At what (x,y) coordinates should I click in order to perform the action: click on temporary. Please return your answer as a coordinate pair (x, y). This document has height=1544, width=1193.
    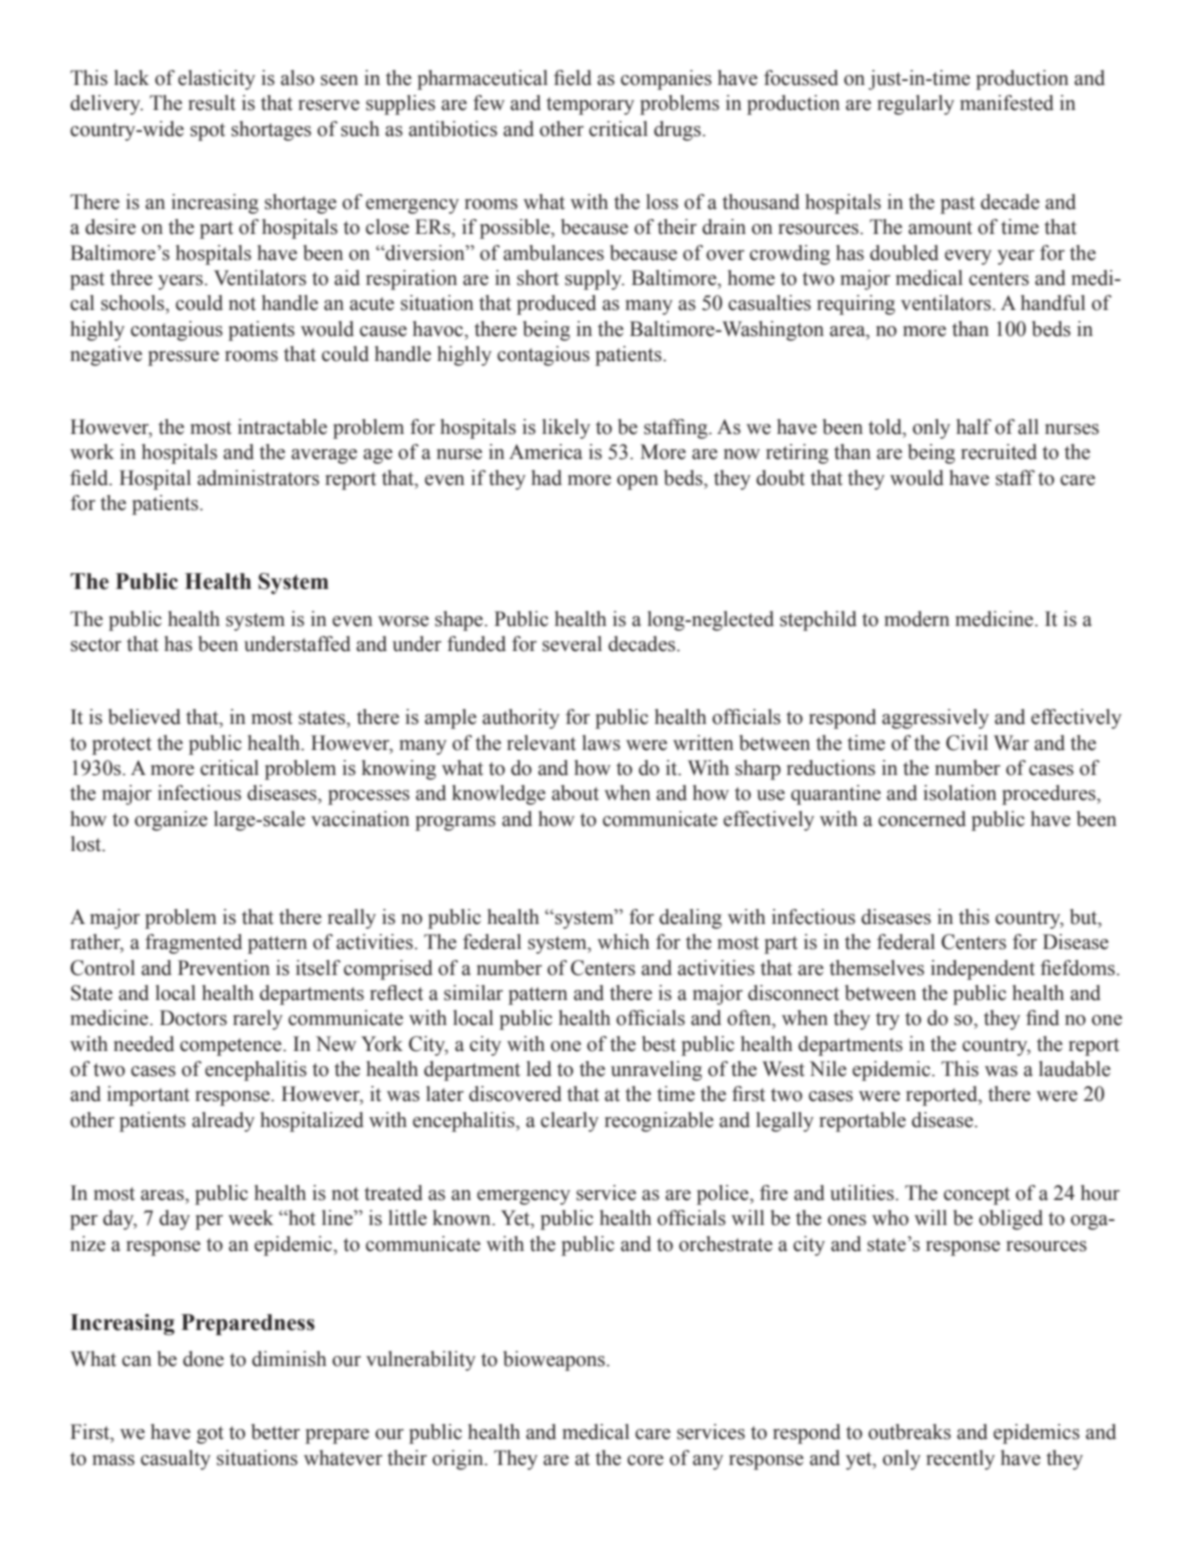
    Looking at the image, I should click on (590, 106).
